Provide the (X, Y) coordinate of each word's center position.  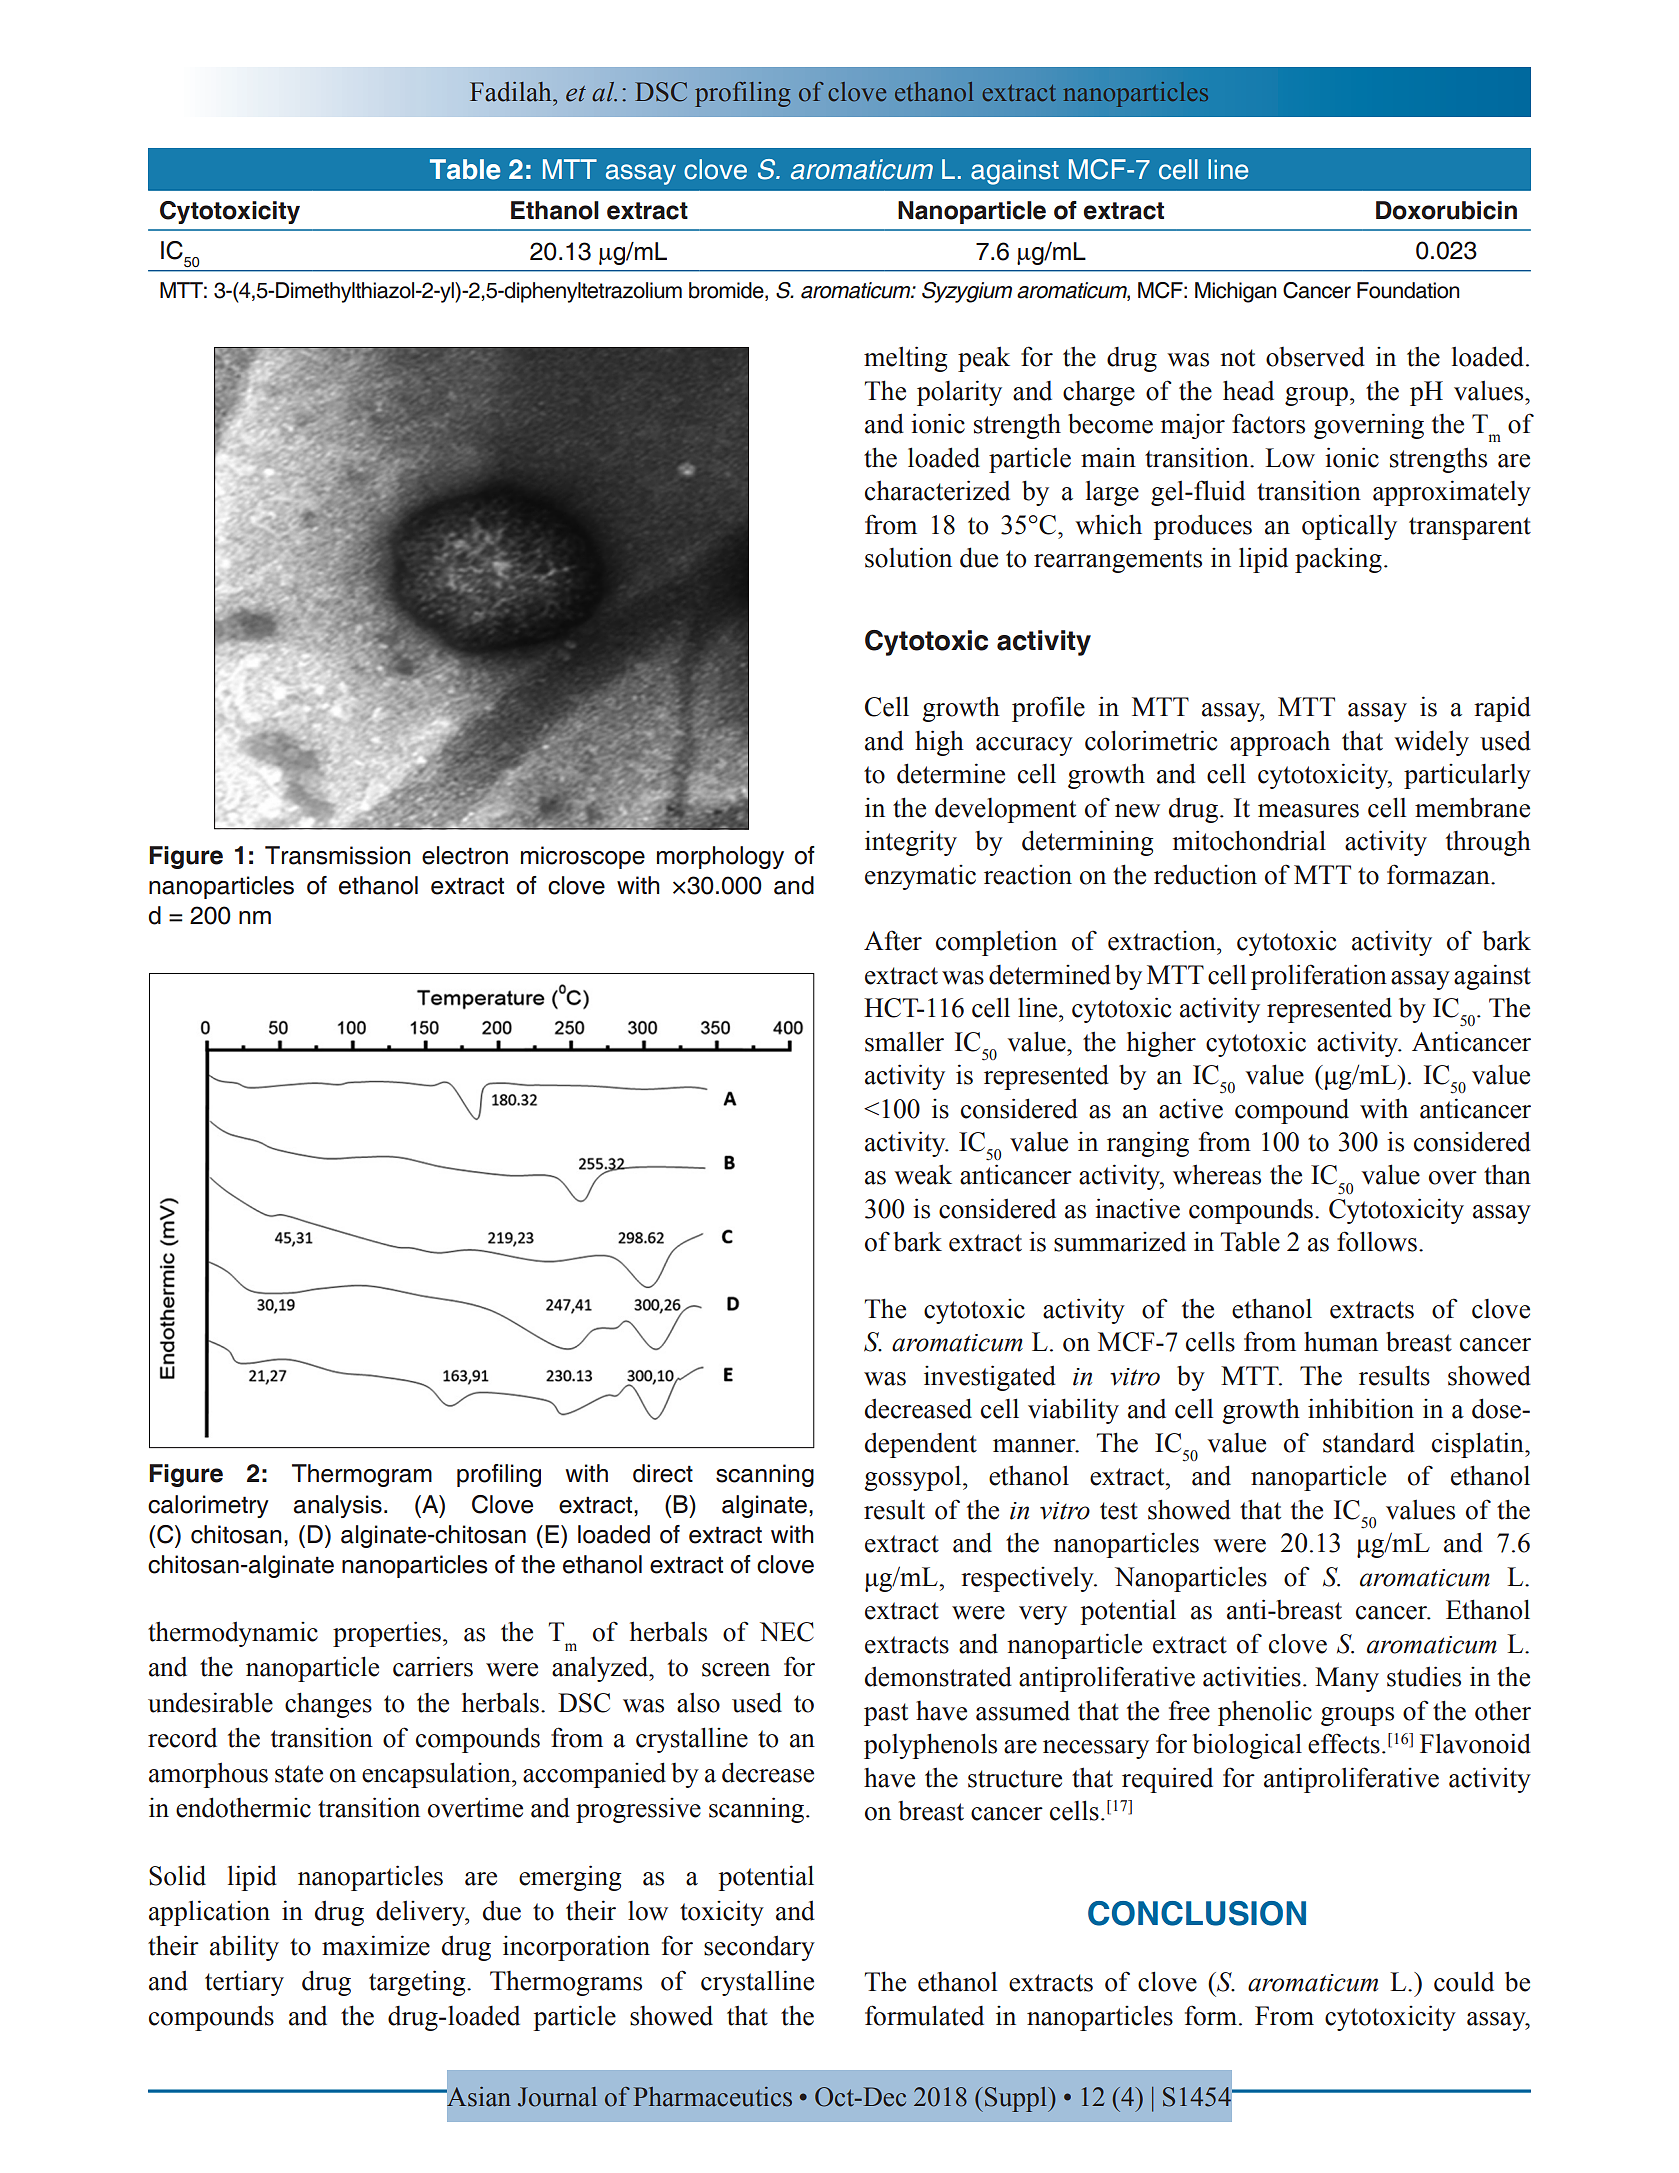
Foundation (1408, 290)
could (1464, 1981)
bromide (727, 290)
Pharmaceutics (713, 2097)
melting (905, 359)
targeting (418, 1983)
